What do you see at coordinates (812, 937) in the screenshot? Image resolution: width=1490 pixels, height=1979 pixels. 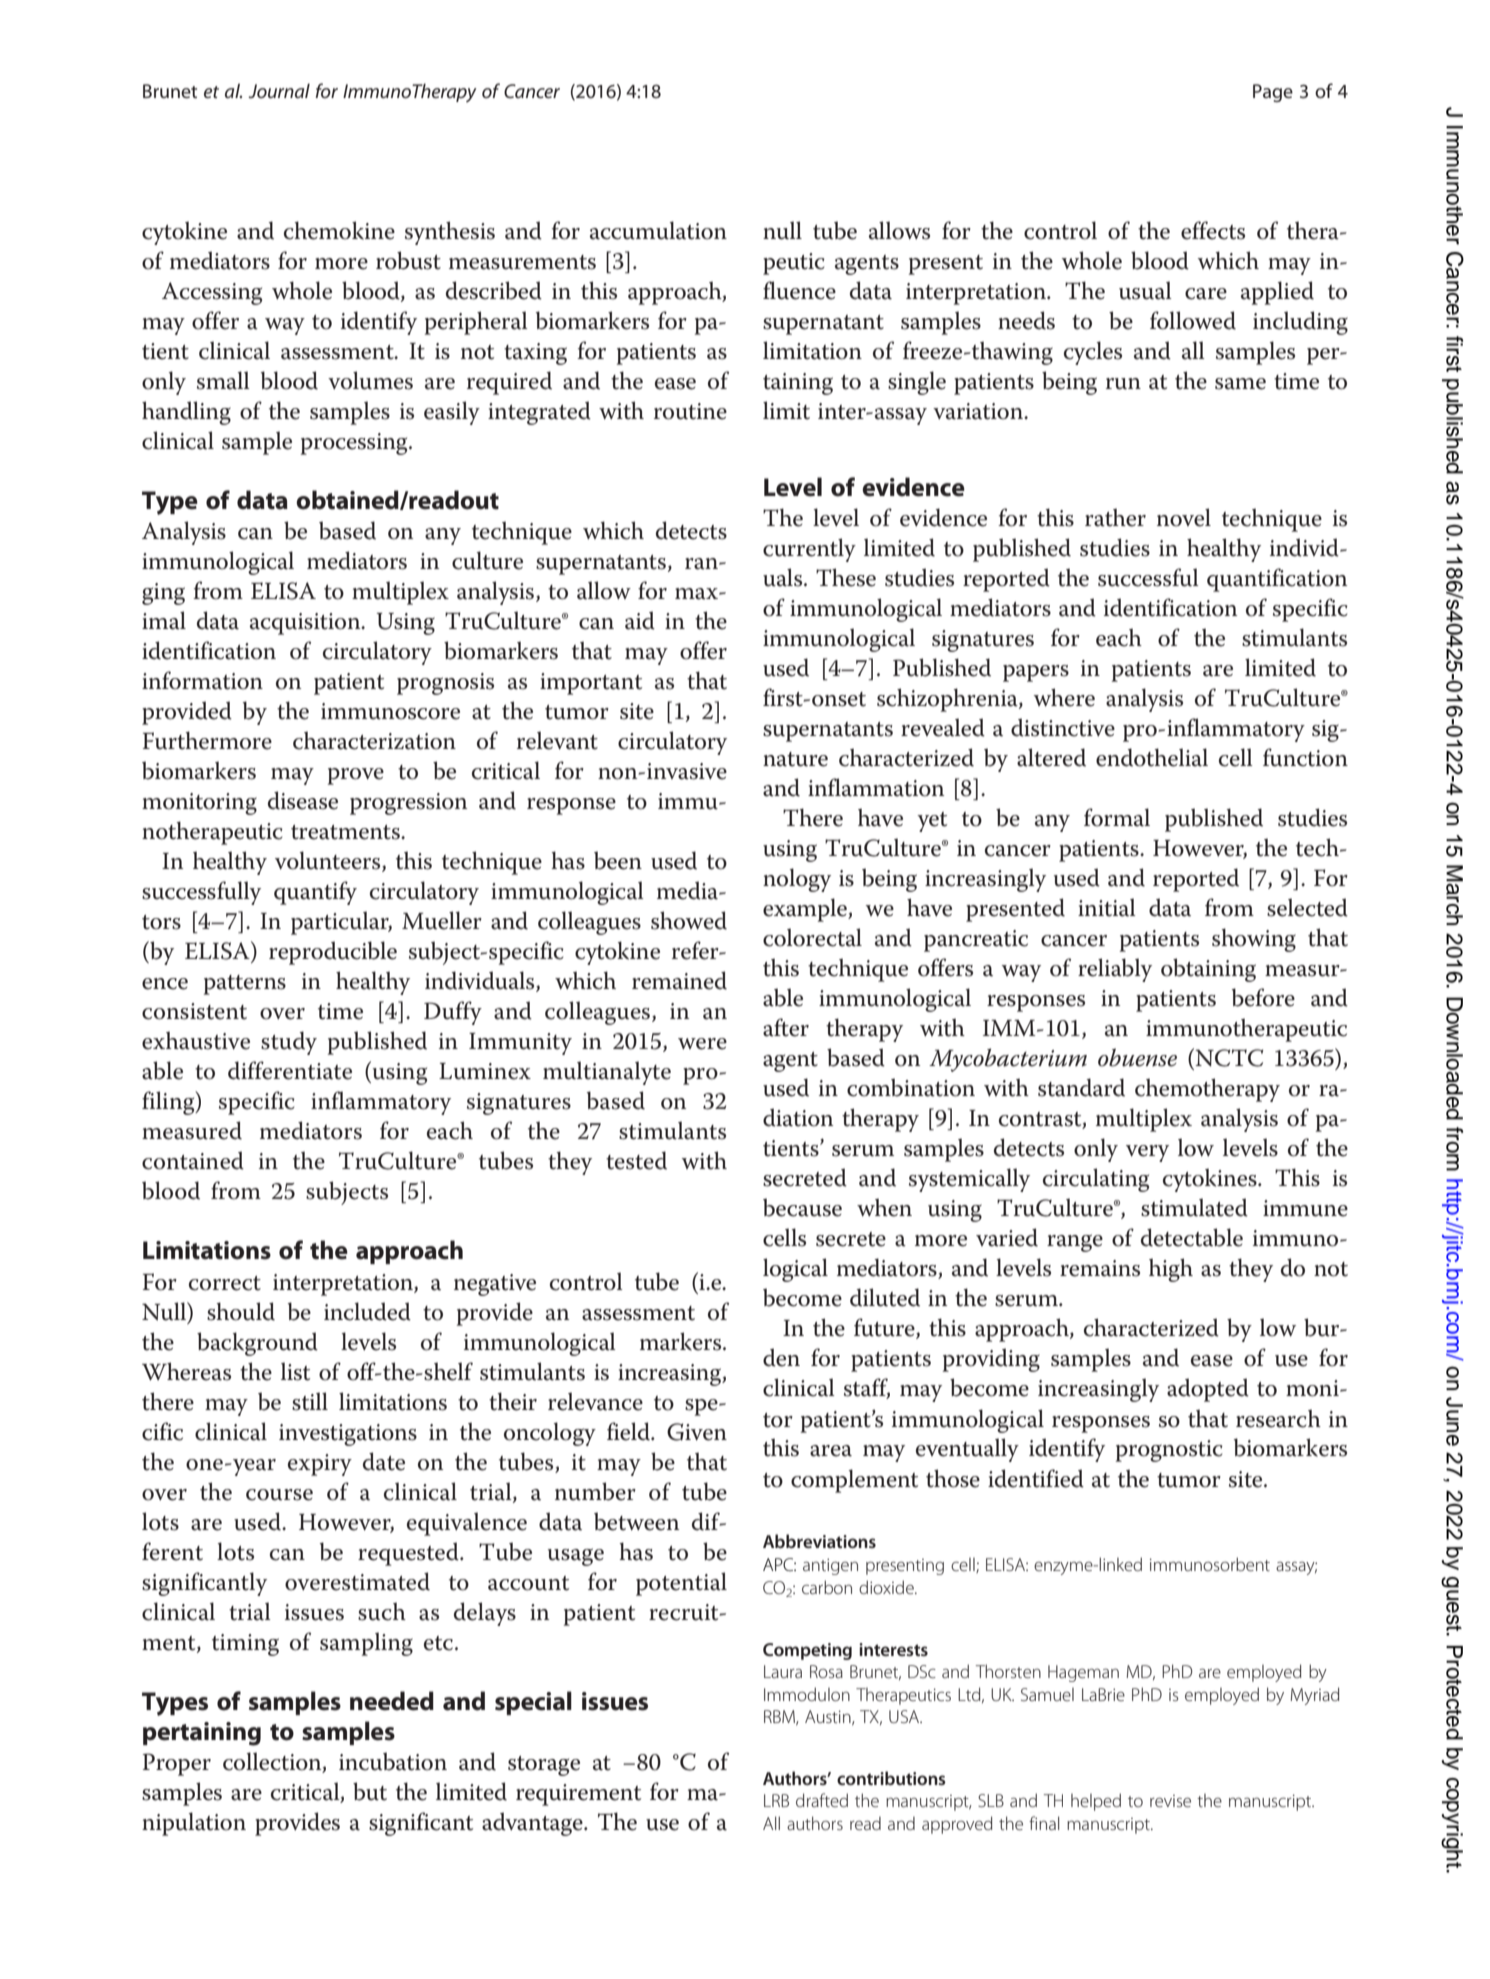 I see `colorectal` at bounding box center [812, 937].
